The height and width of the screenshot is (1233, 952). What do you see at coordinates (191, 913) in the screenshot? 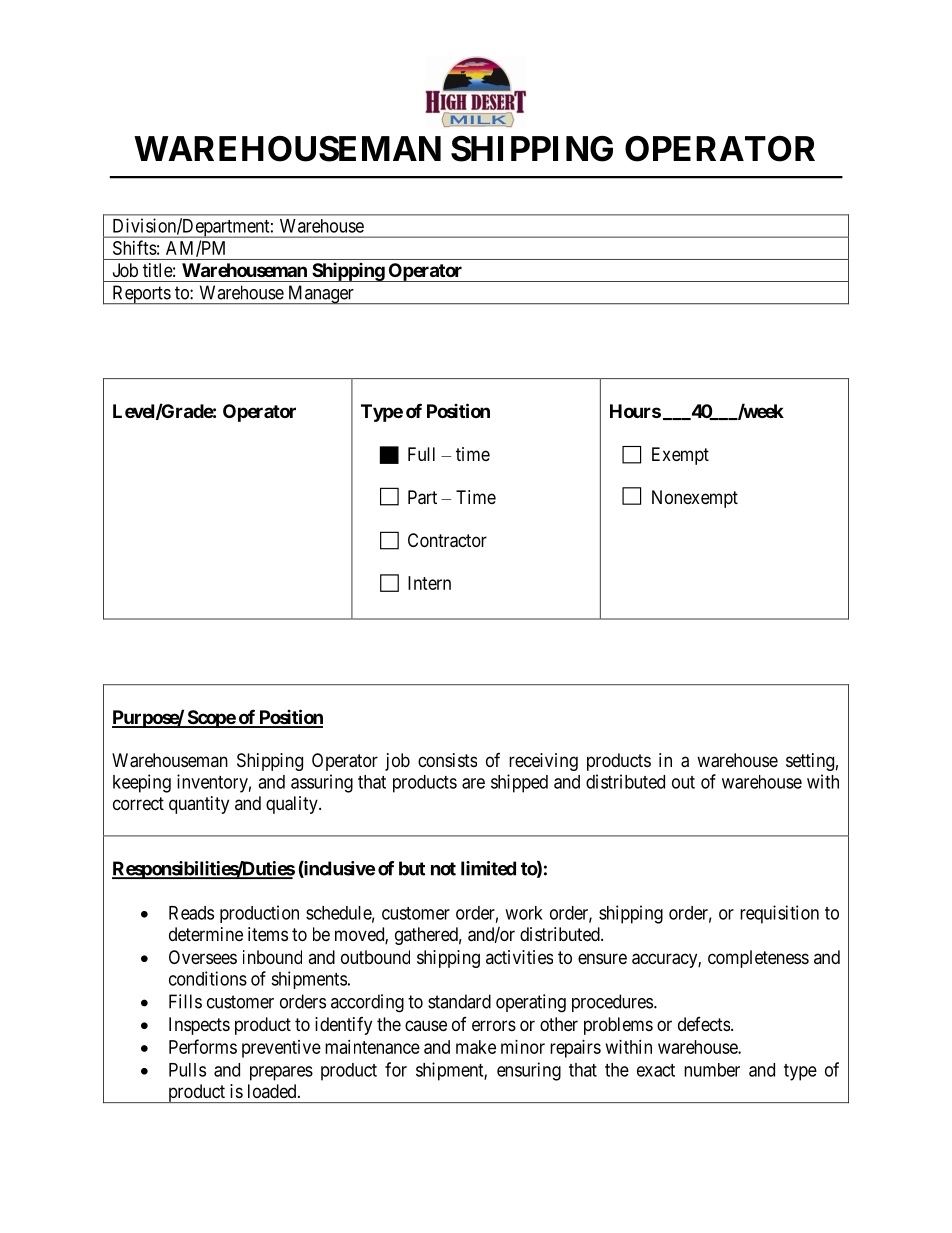
I see `Reads` at bounding box center [191, 913].
